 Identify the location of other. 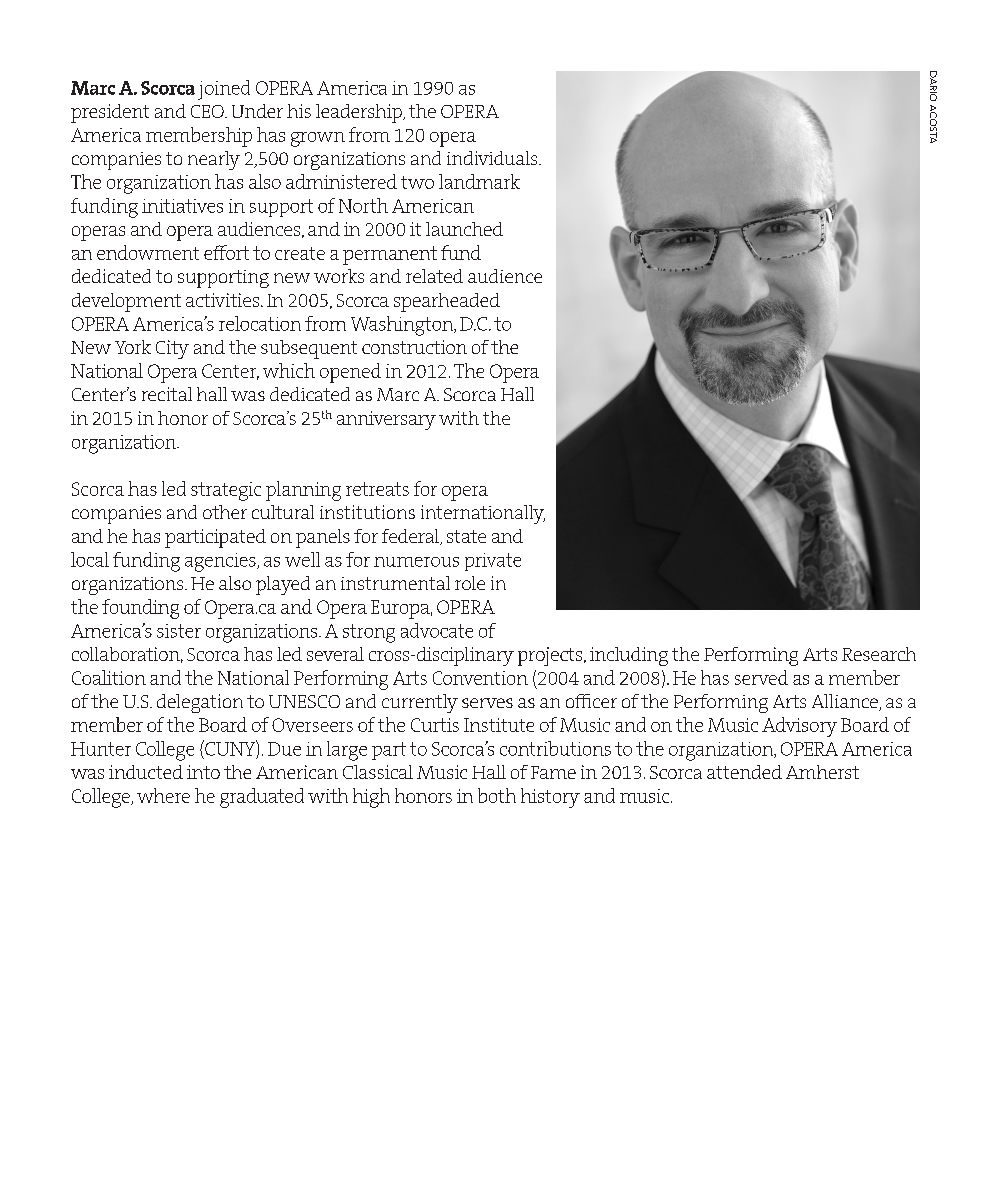
(225, 512).
